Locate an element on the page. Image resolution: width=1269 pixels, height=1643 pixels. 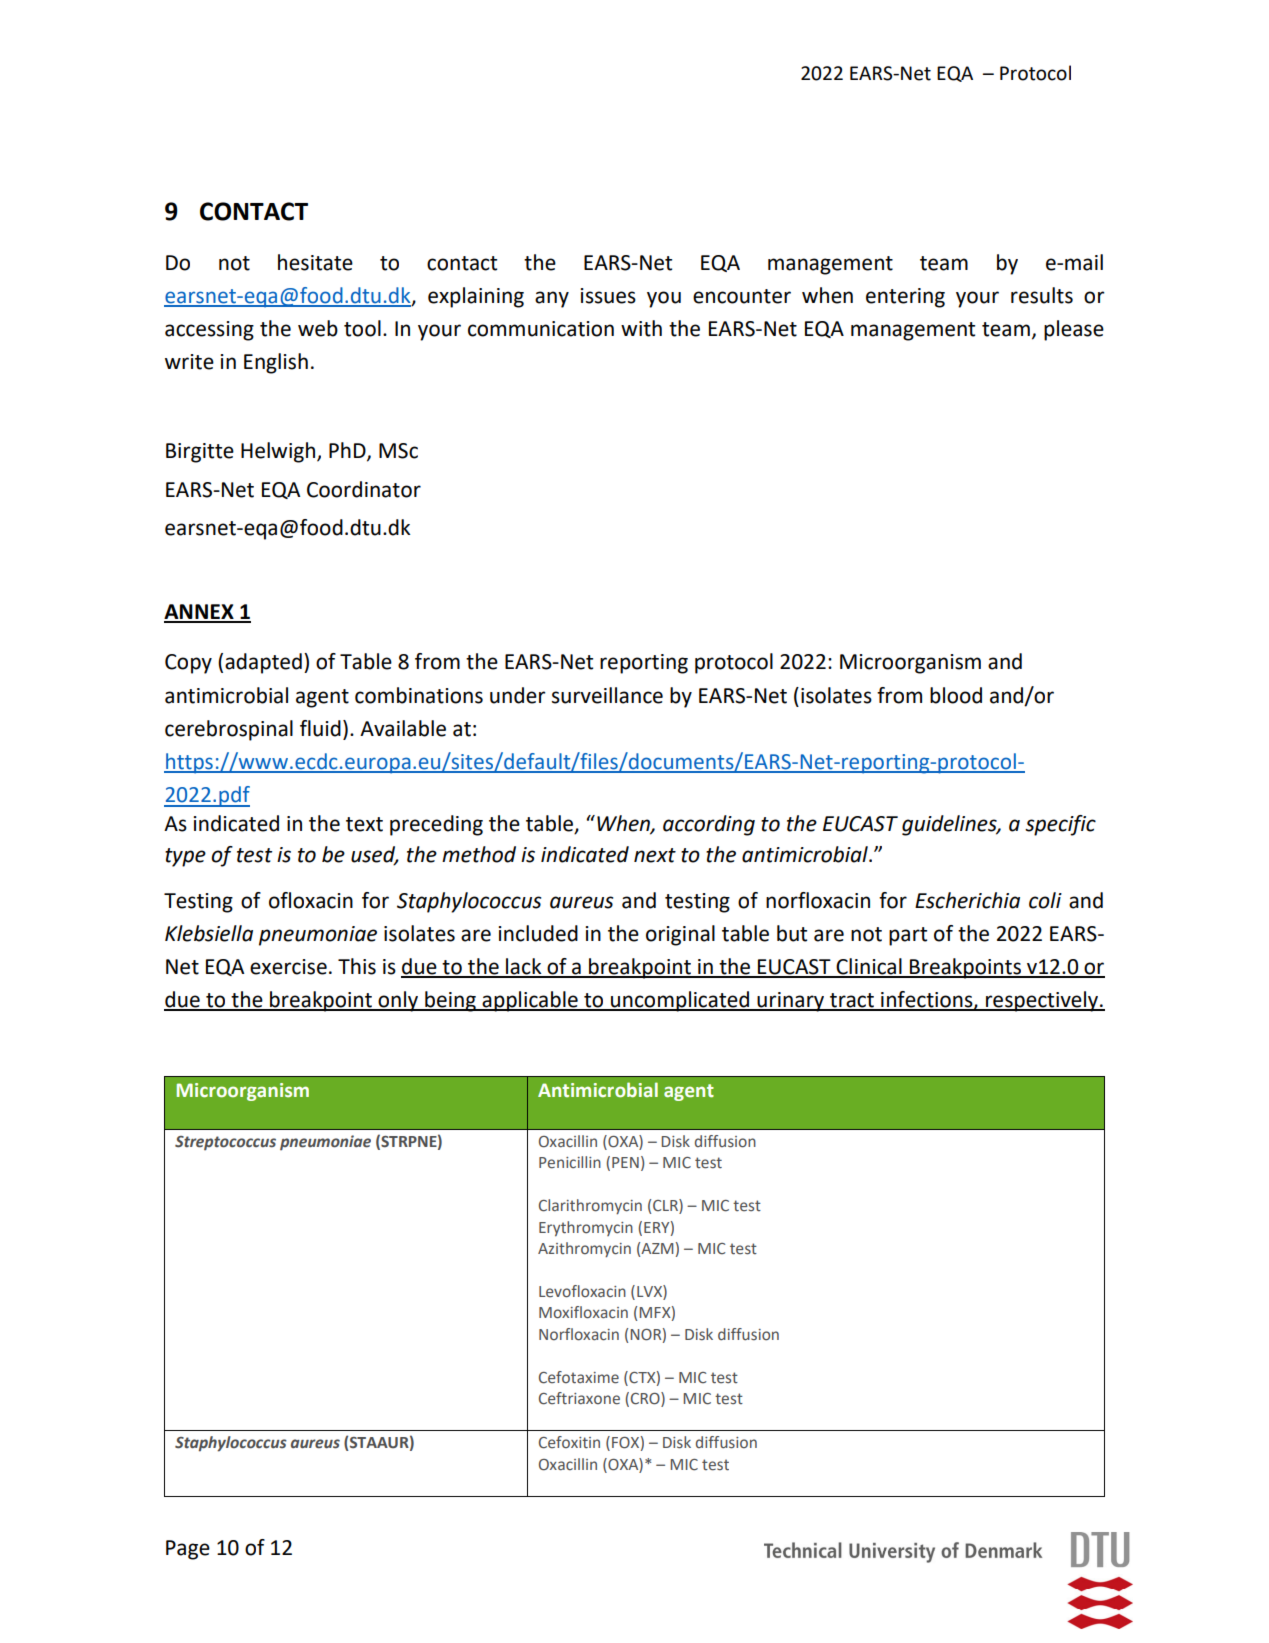
Page is located at coordinates (188, 1550).
